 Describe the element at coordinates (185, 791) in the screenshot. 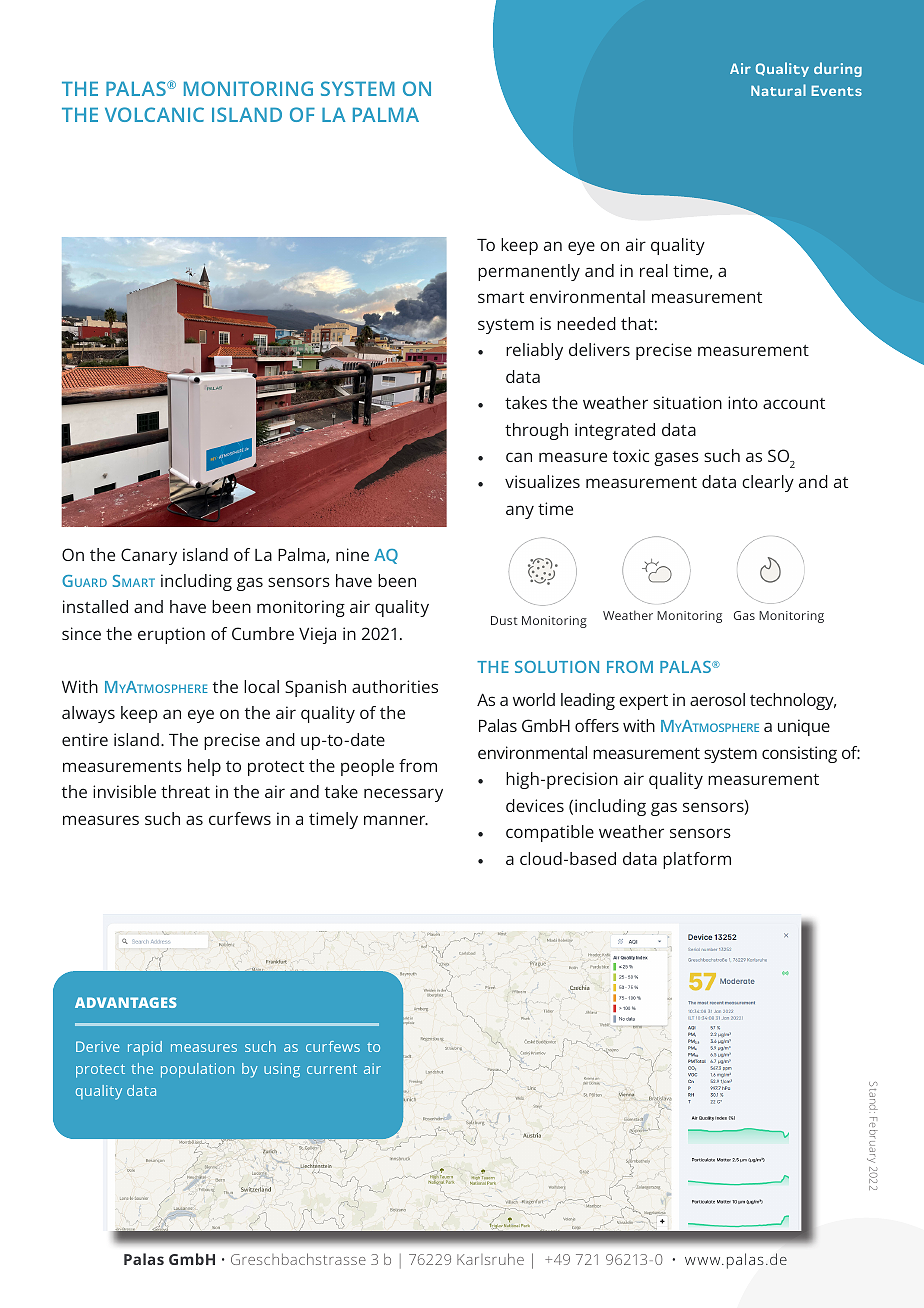

I see `threat` at that location.
